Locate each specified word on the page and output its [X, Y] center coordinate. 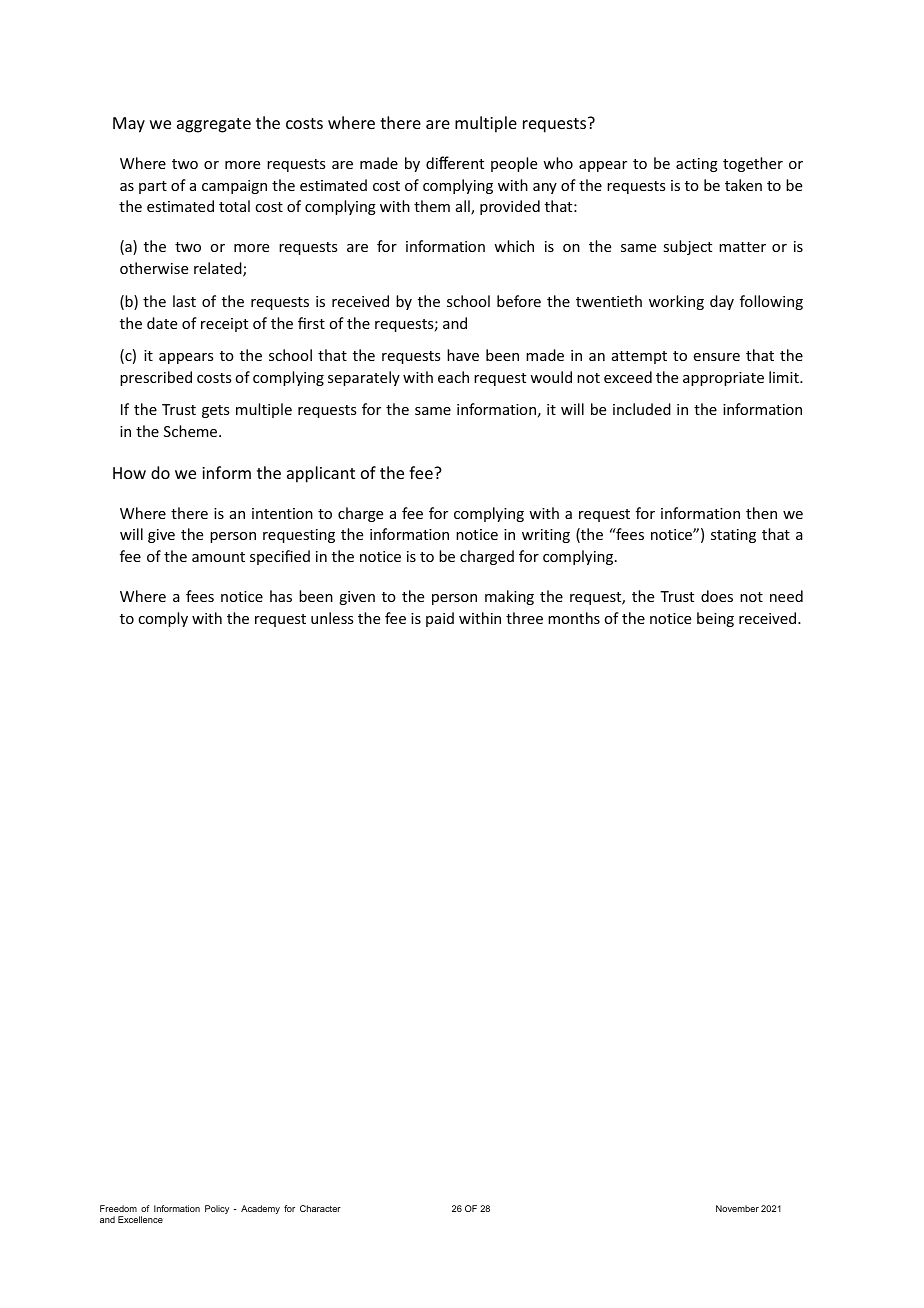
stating [733, 536]
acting [697, 165]
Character [320, 1208]
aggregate [214, 125]
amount [218, 557]
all [464, 207]
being [715, 619]
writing [546, 536]
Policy [217, 1209]
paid [440, 619]
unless [332, 618]
